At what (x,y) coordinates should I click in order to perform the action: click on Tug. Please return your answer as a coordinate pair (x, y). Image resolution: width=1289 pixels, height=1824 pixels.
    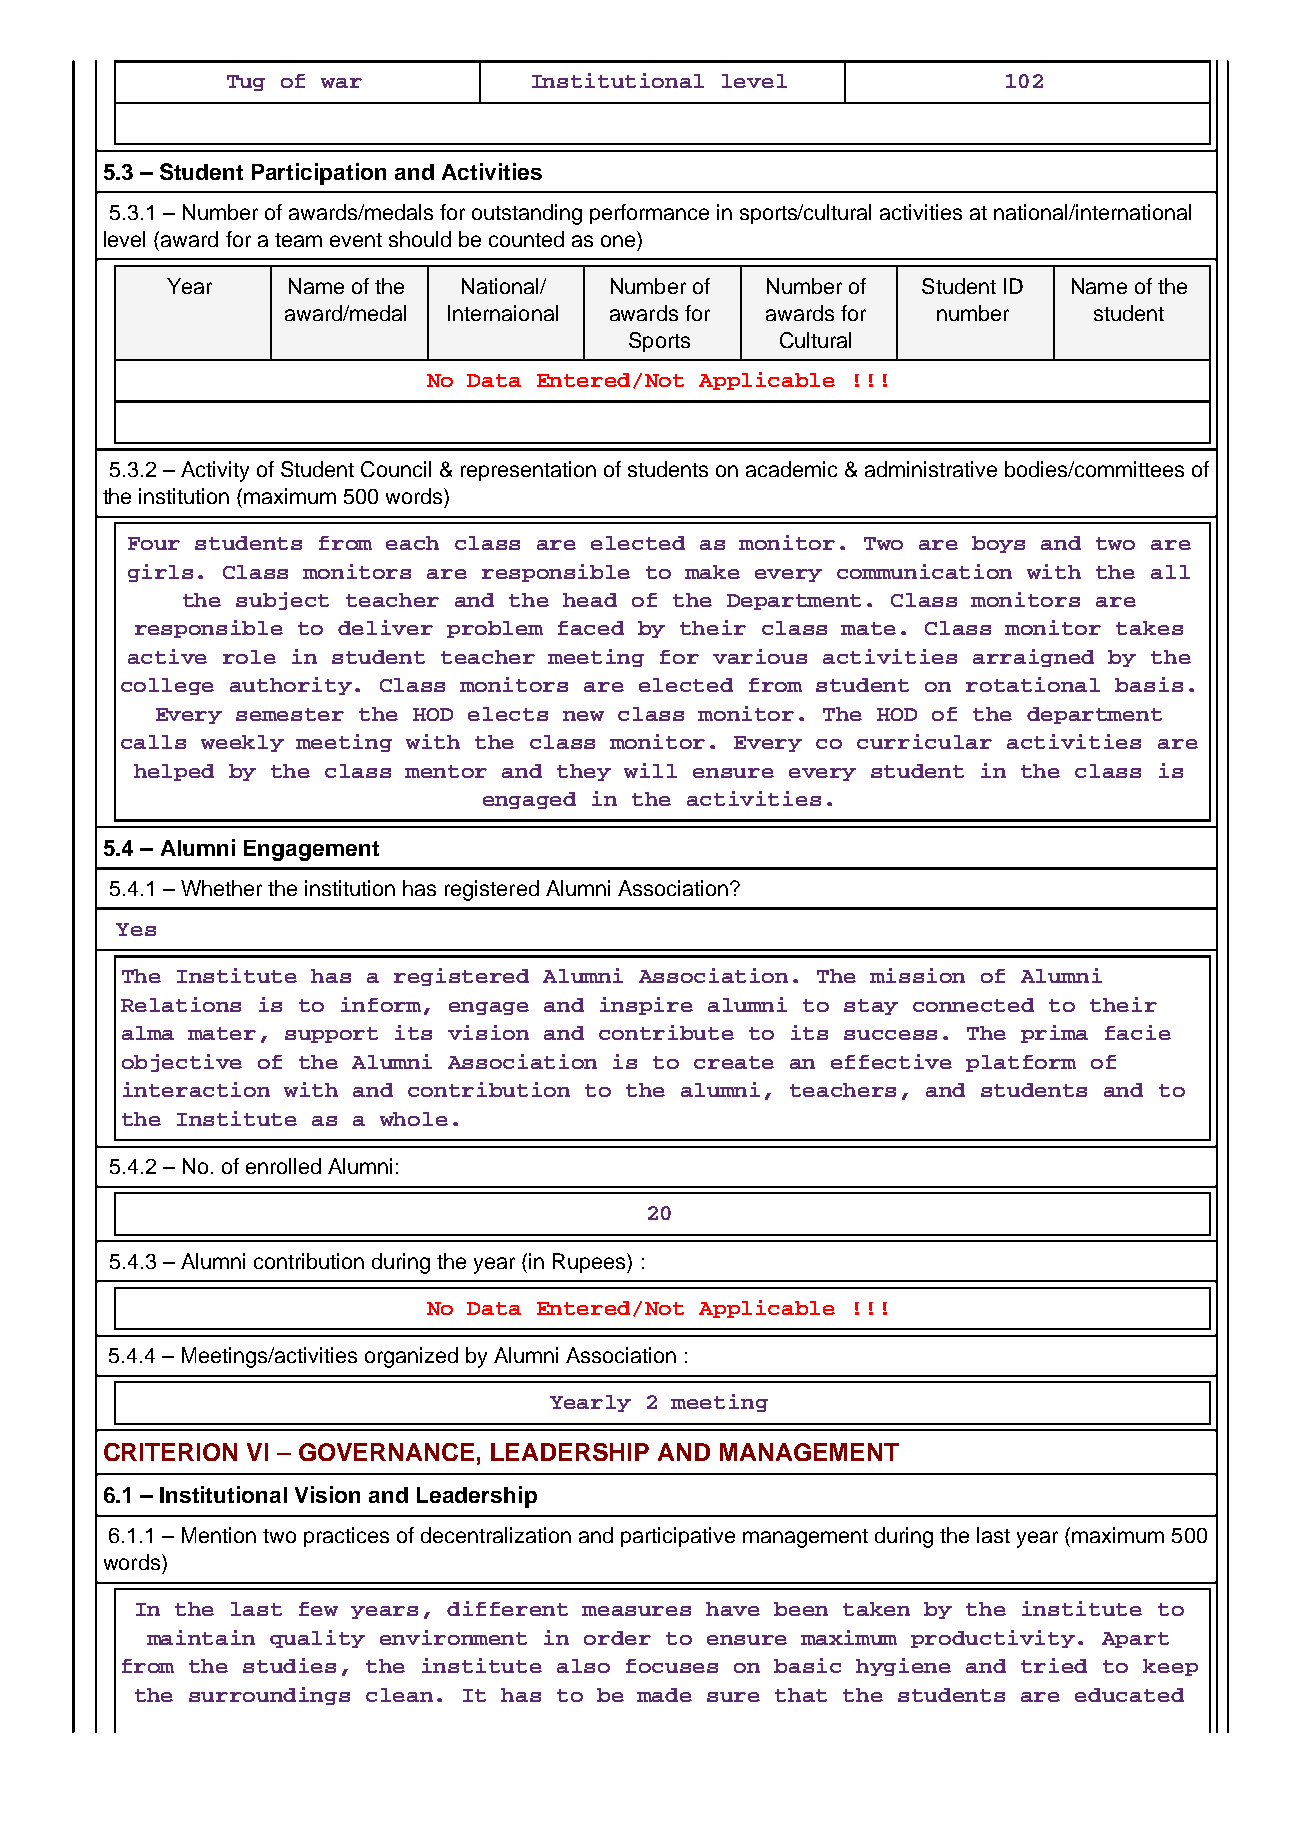
    Looking at the image, I should click on (246, 83).
